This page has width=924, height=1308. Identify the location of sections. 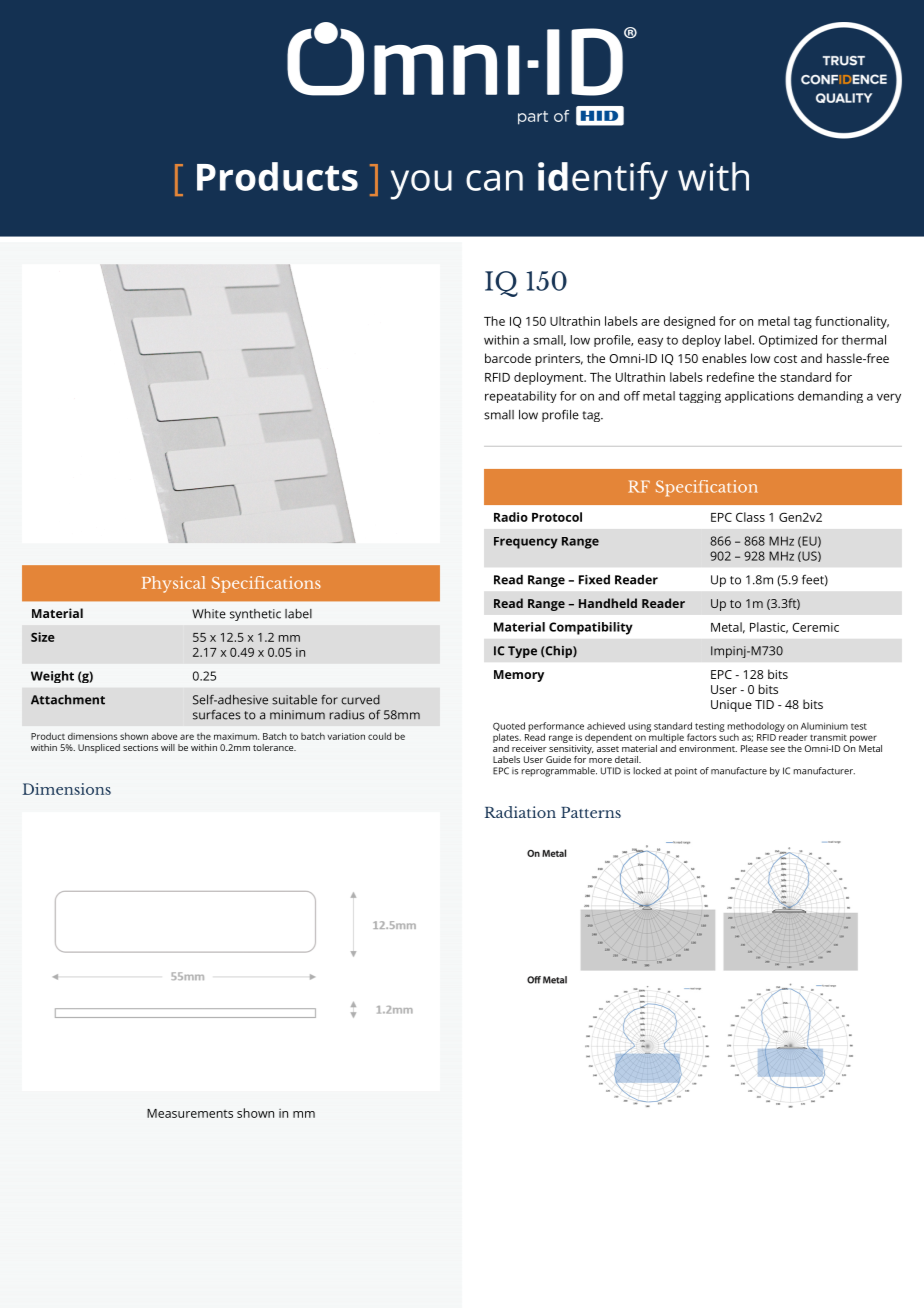
(140, 747).
